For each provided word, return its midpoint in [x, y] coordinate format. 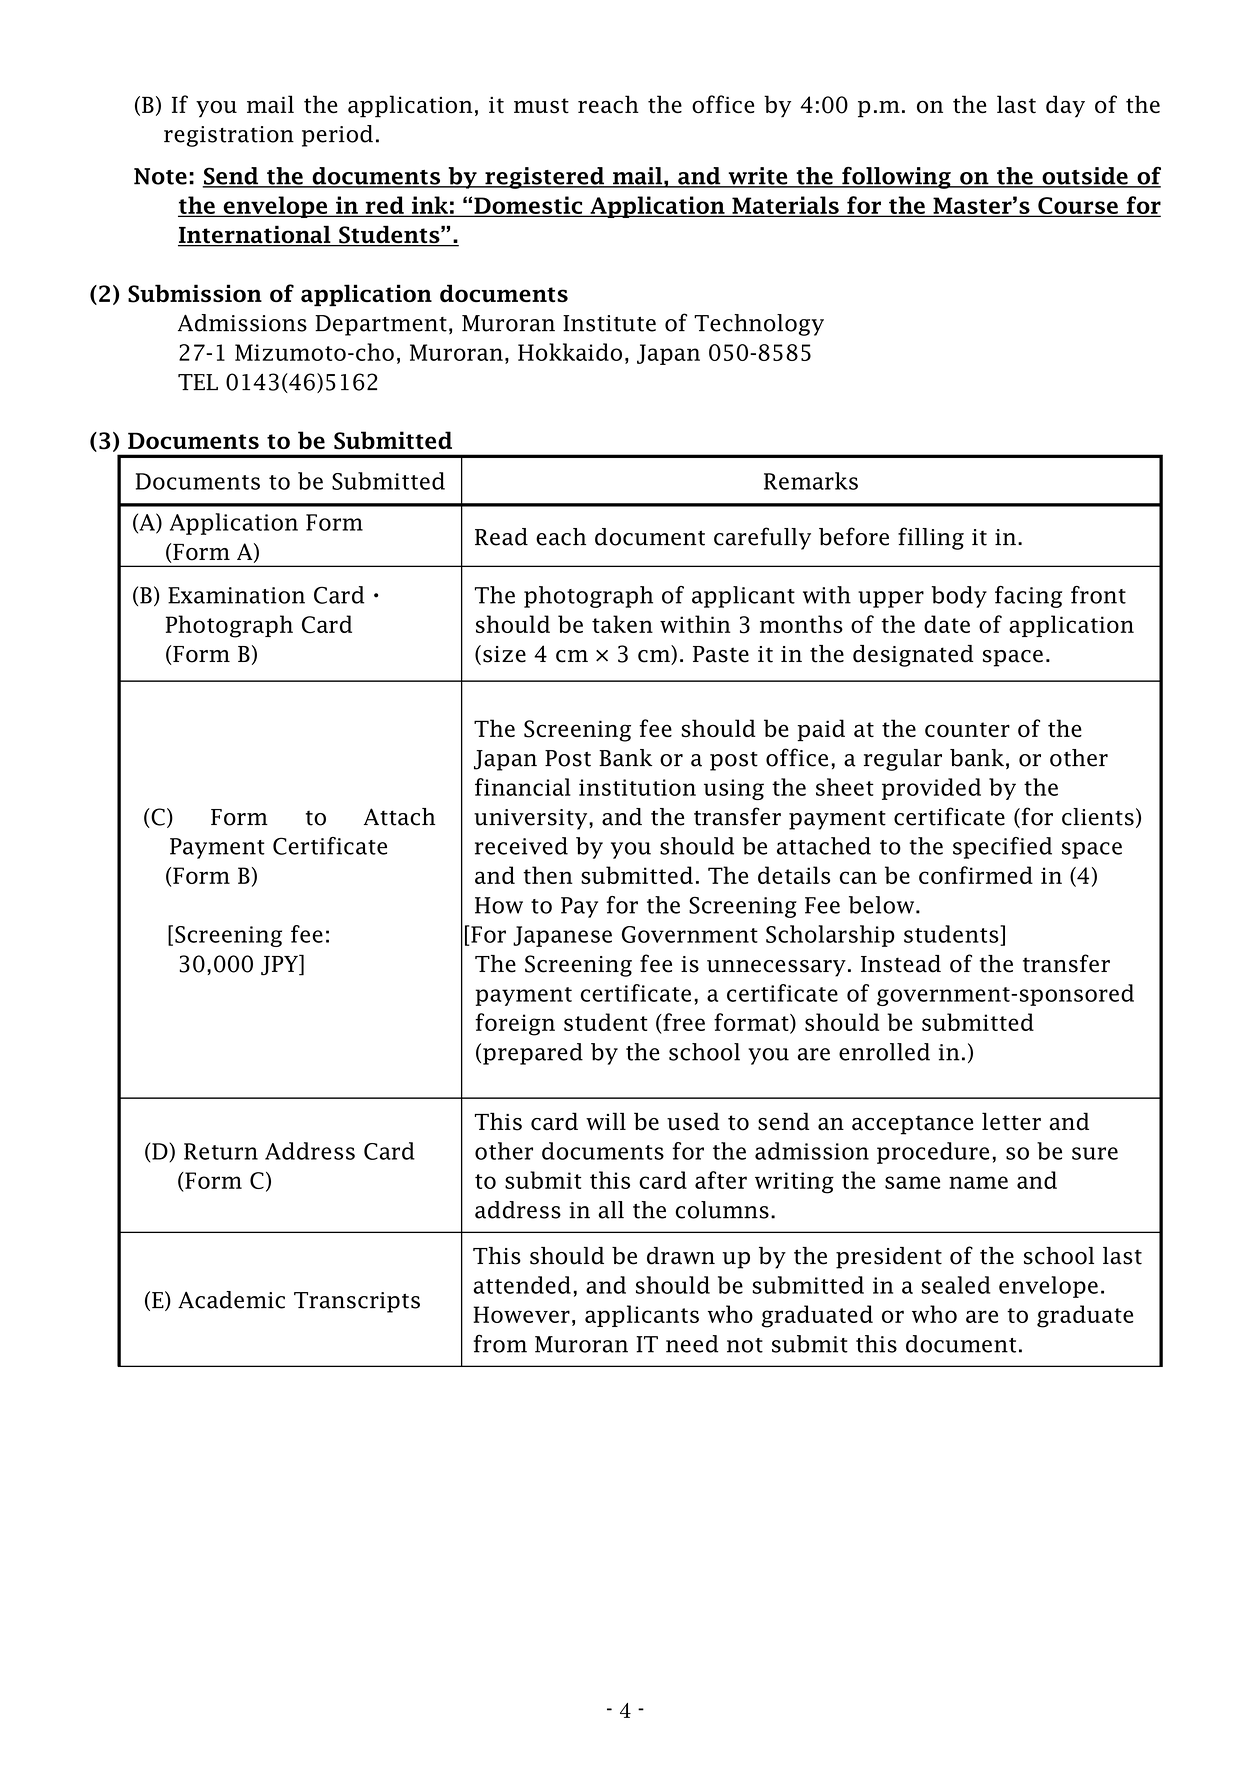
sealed [956, 1285]
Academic [231, 1300]
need [692, 1344]
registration [229, 136]
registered [544, 178]
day [1065, 106]
